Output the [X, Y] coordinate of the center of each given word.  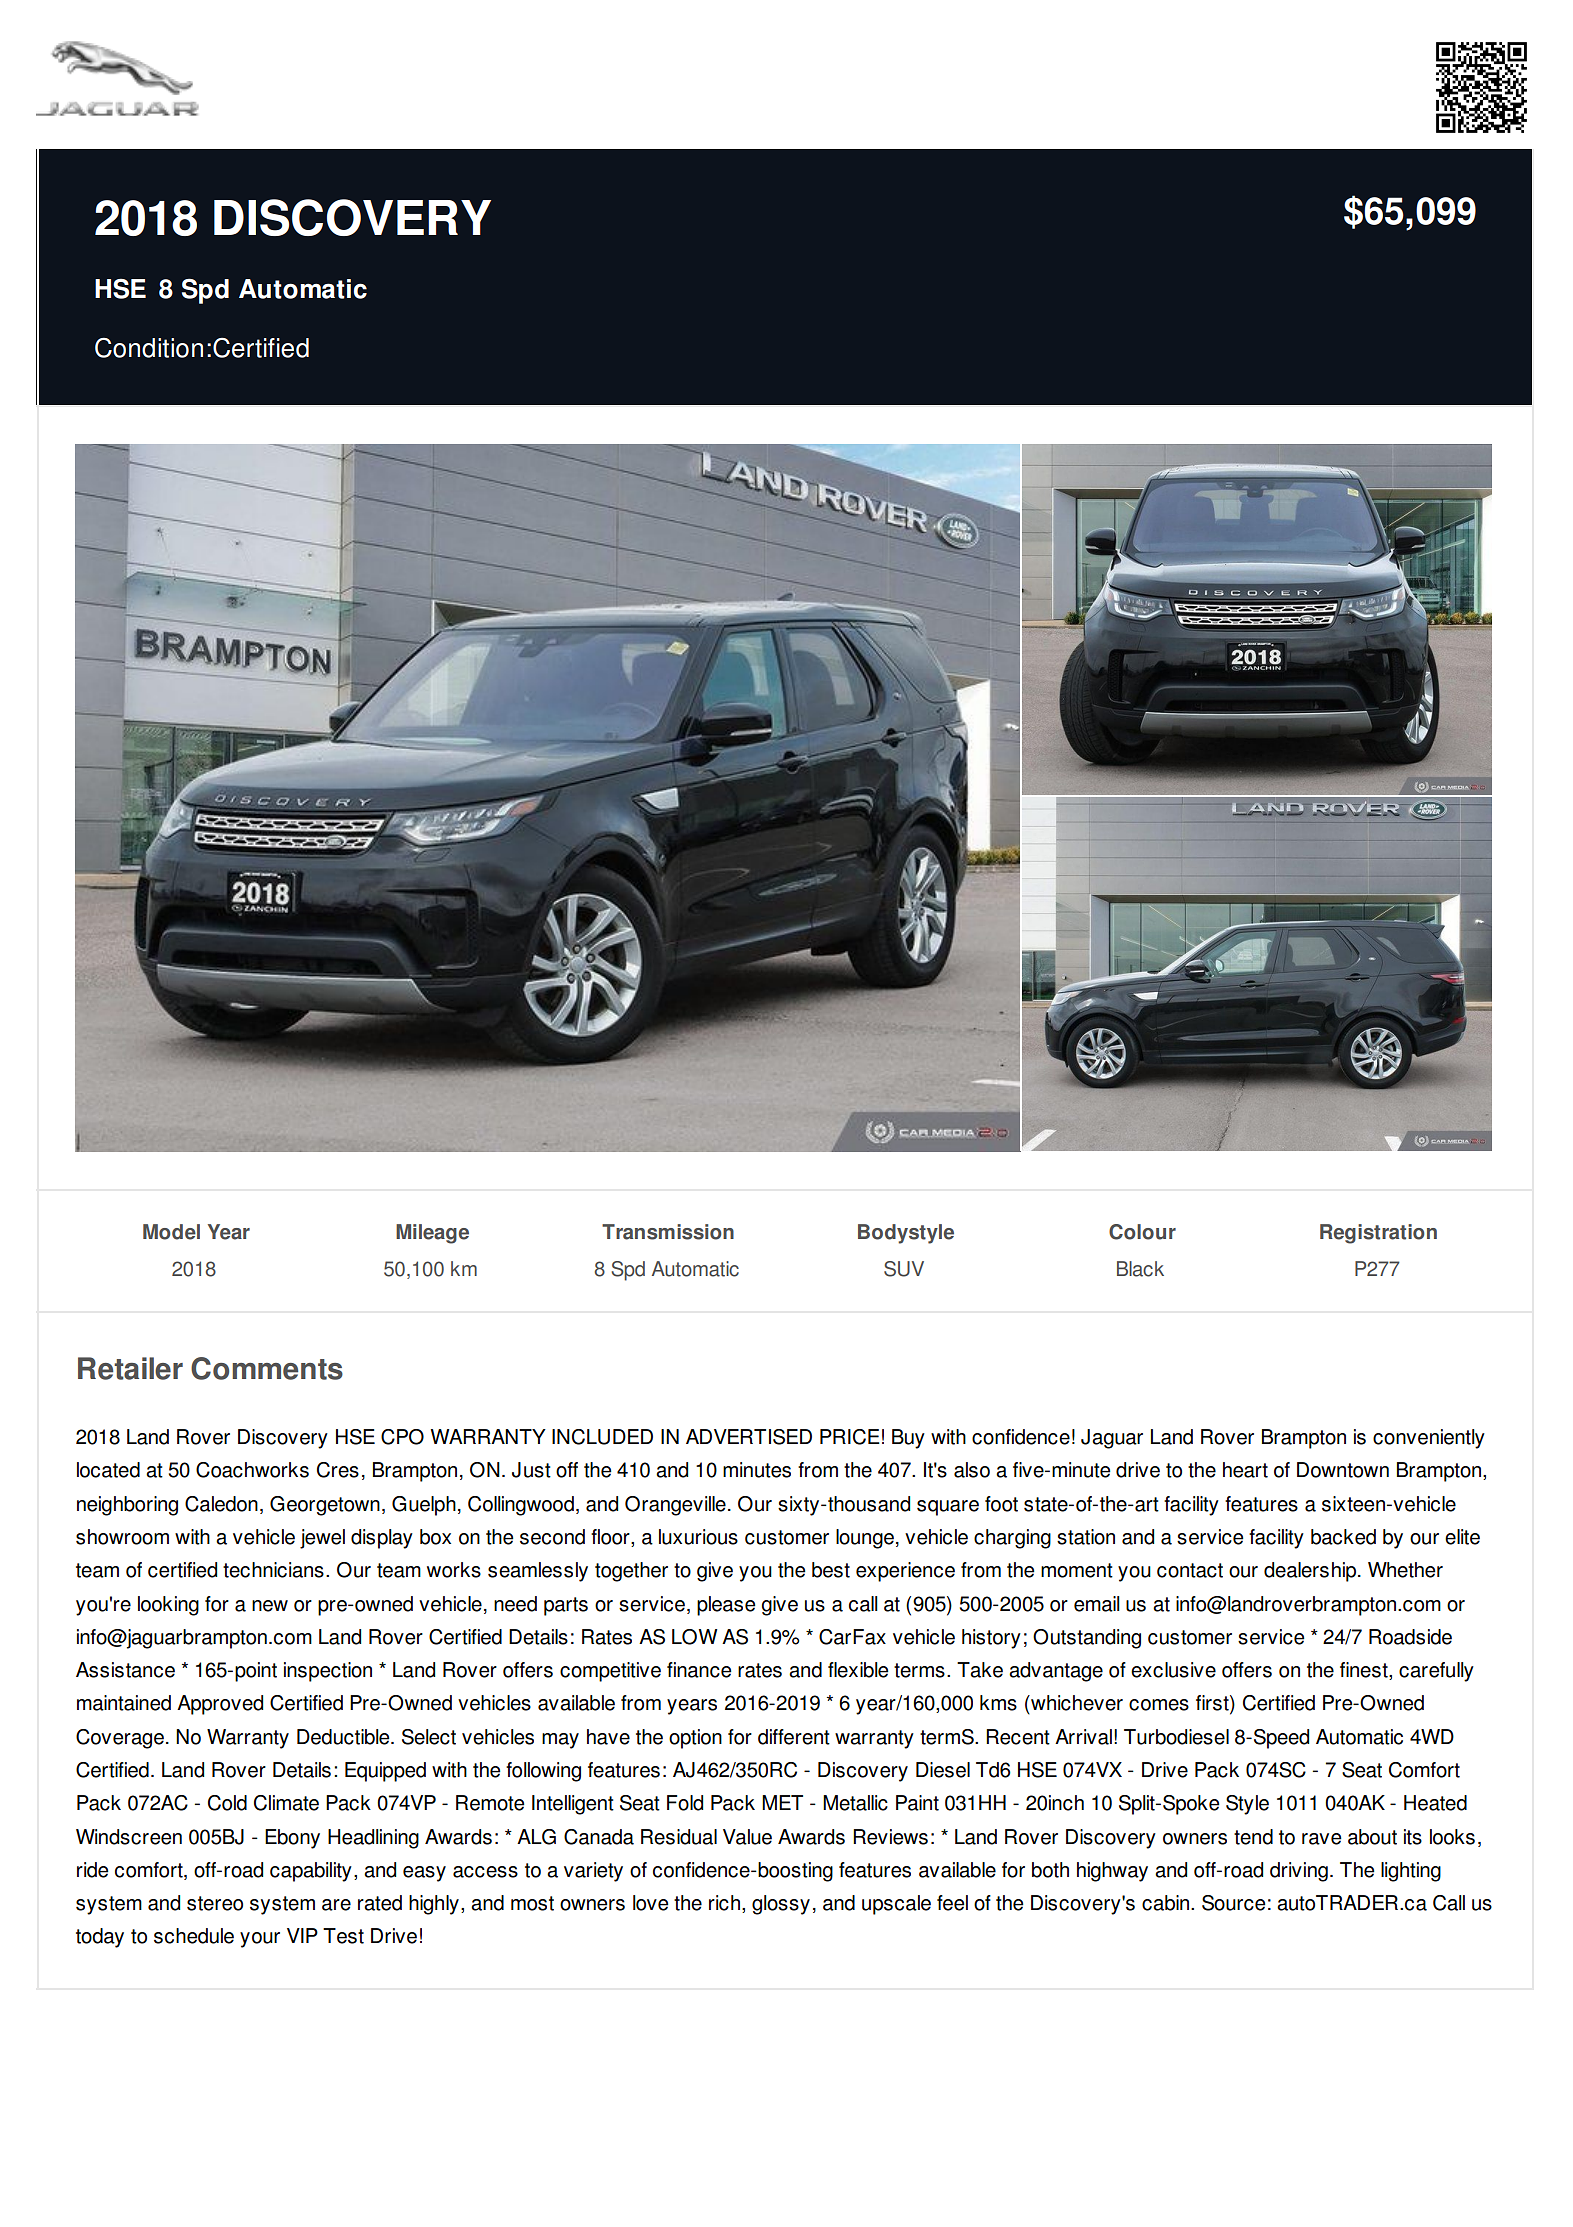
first [1213, 1704]
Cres [338, 1470]
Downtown [1343, 1470]
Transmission [668, 1232]
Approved [220, 1705]
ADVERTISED [749, 1437]
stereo [215, 1903]
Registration [1378, 1234]
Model [171, 1232]
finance [699, 1670]
